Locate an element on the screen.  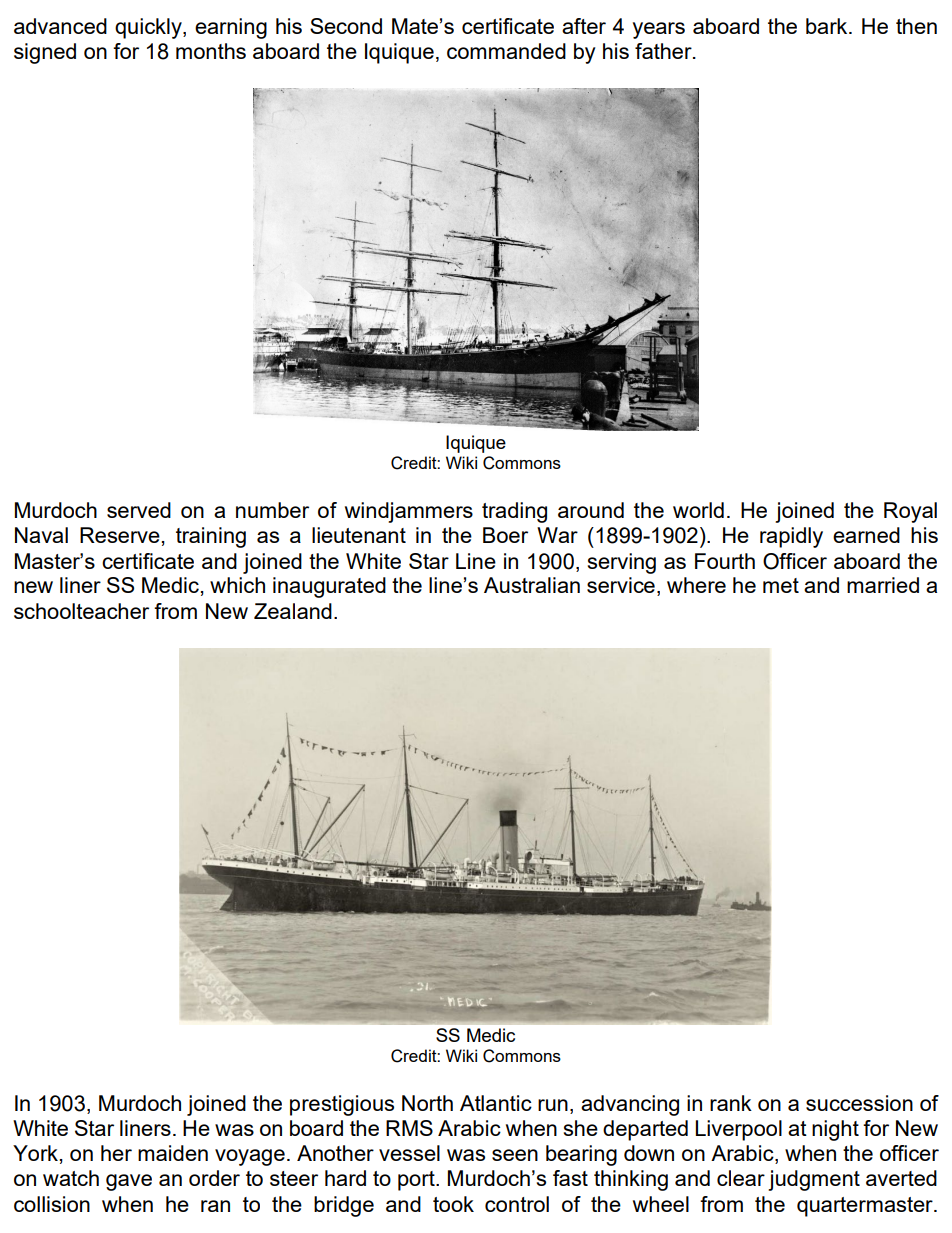
commanded is located at coordinates (506, 51).
